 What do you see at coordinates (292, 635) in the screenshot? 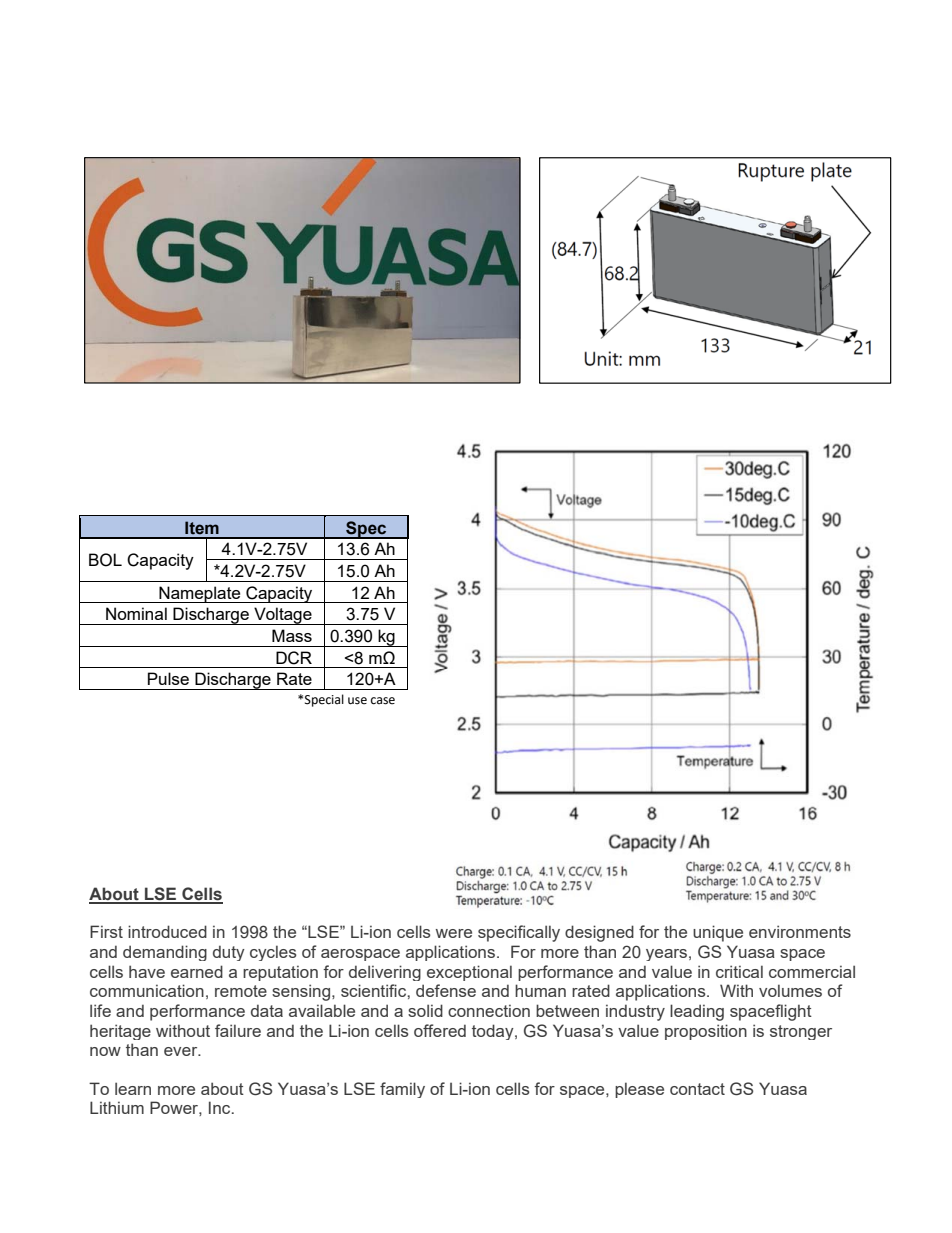
I see `Mass` at bounding box center [292, 635].
